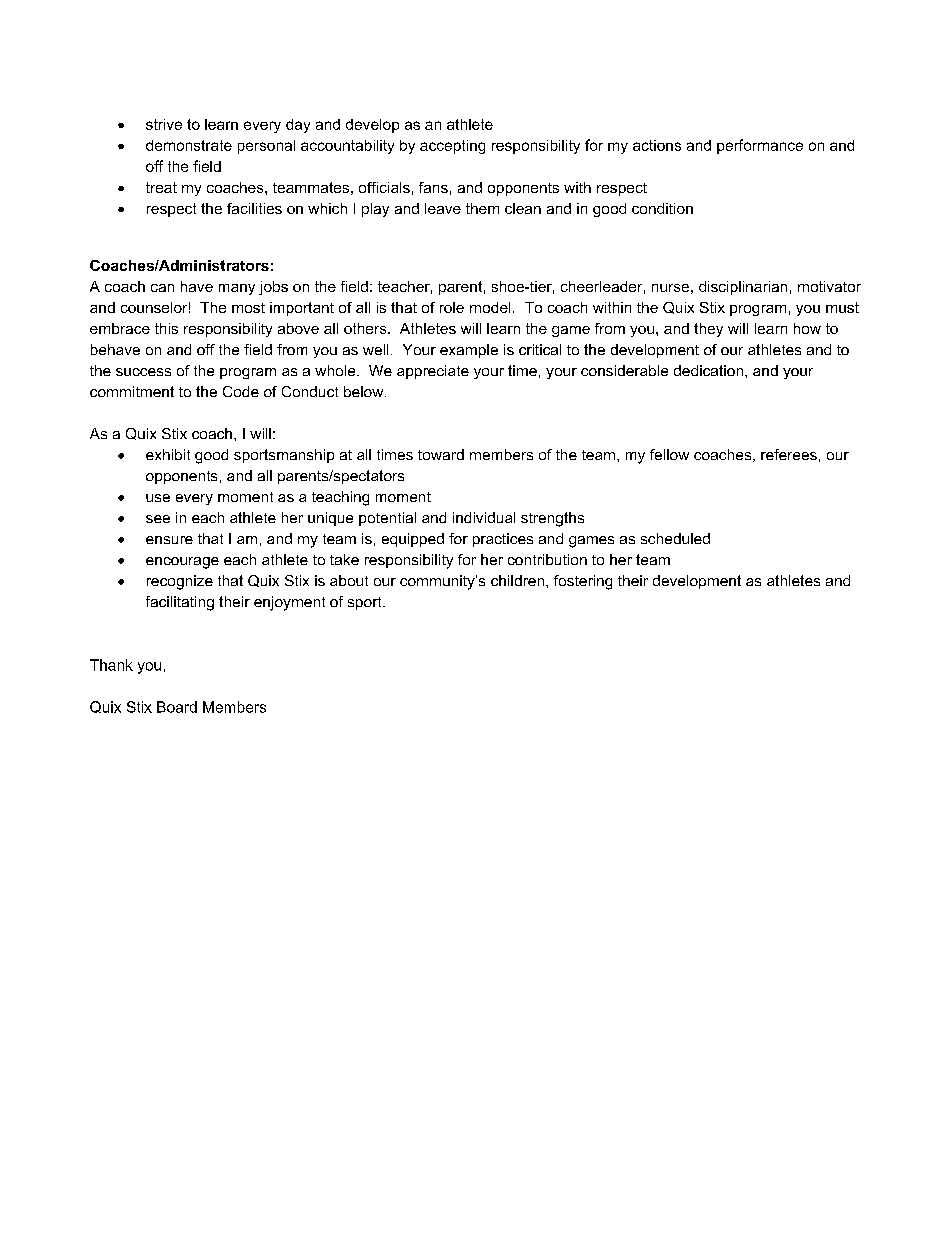 This screenshot has width=952, height=1233. Describe the element at coordinates (469, 351) in the screenshot. I see `example` at that location.
